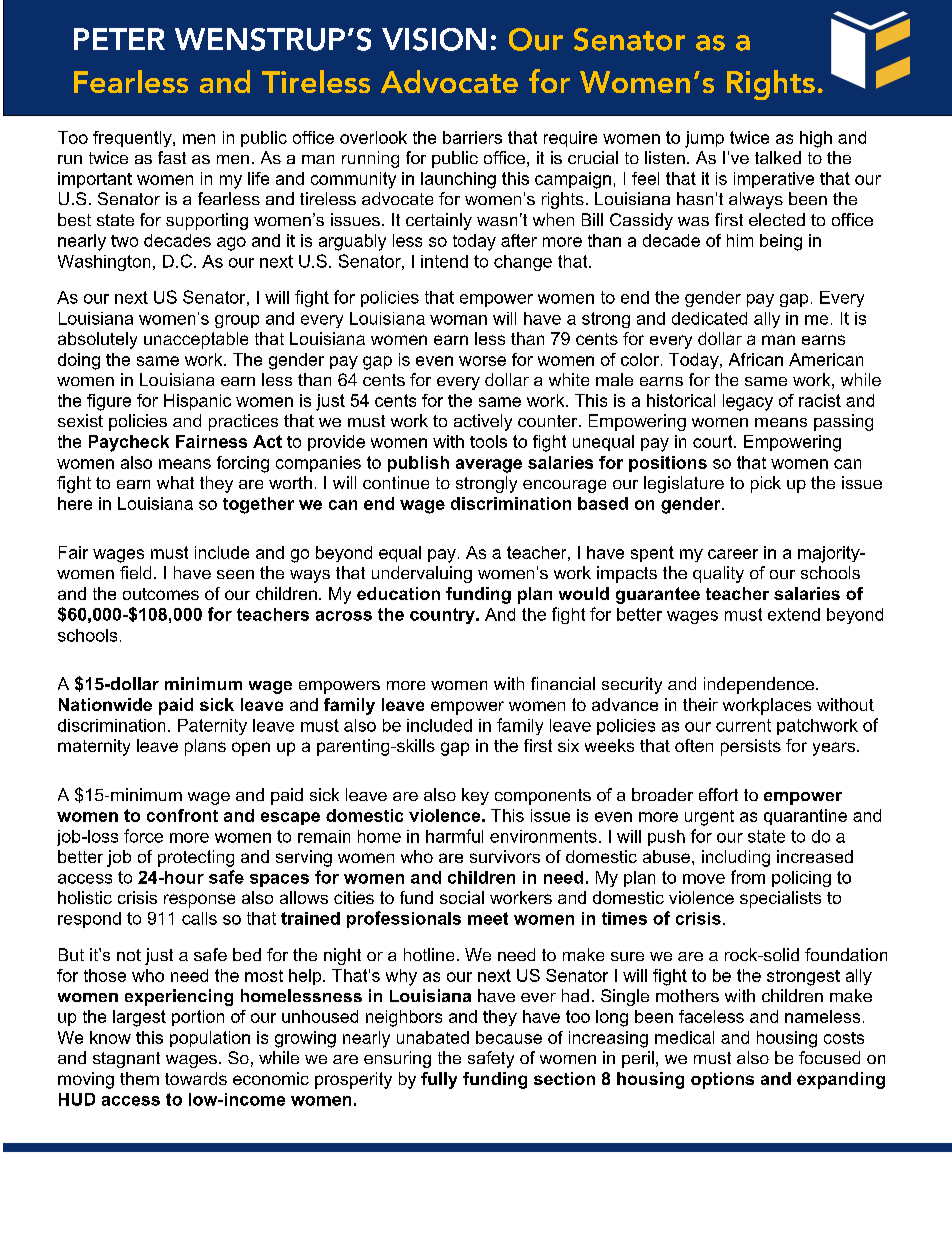 The image size is (952, 1233). Describe the element at coordinates (704, 139) in the page. I see `jump` at that location.
